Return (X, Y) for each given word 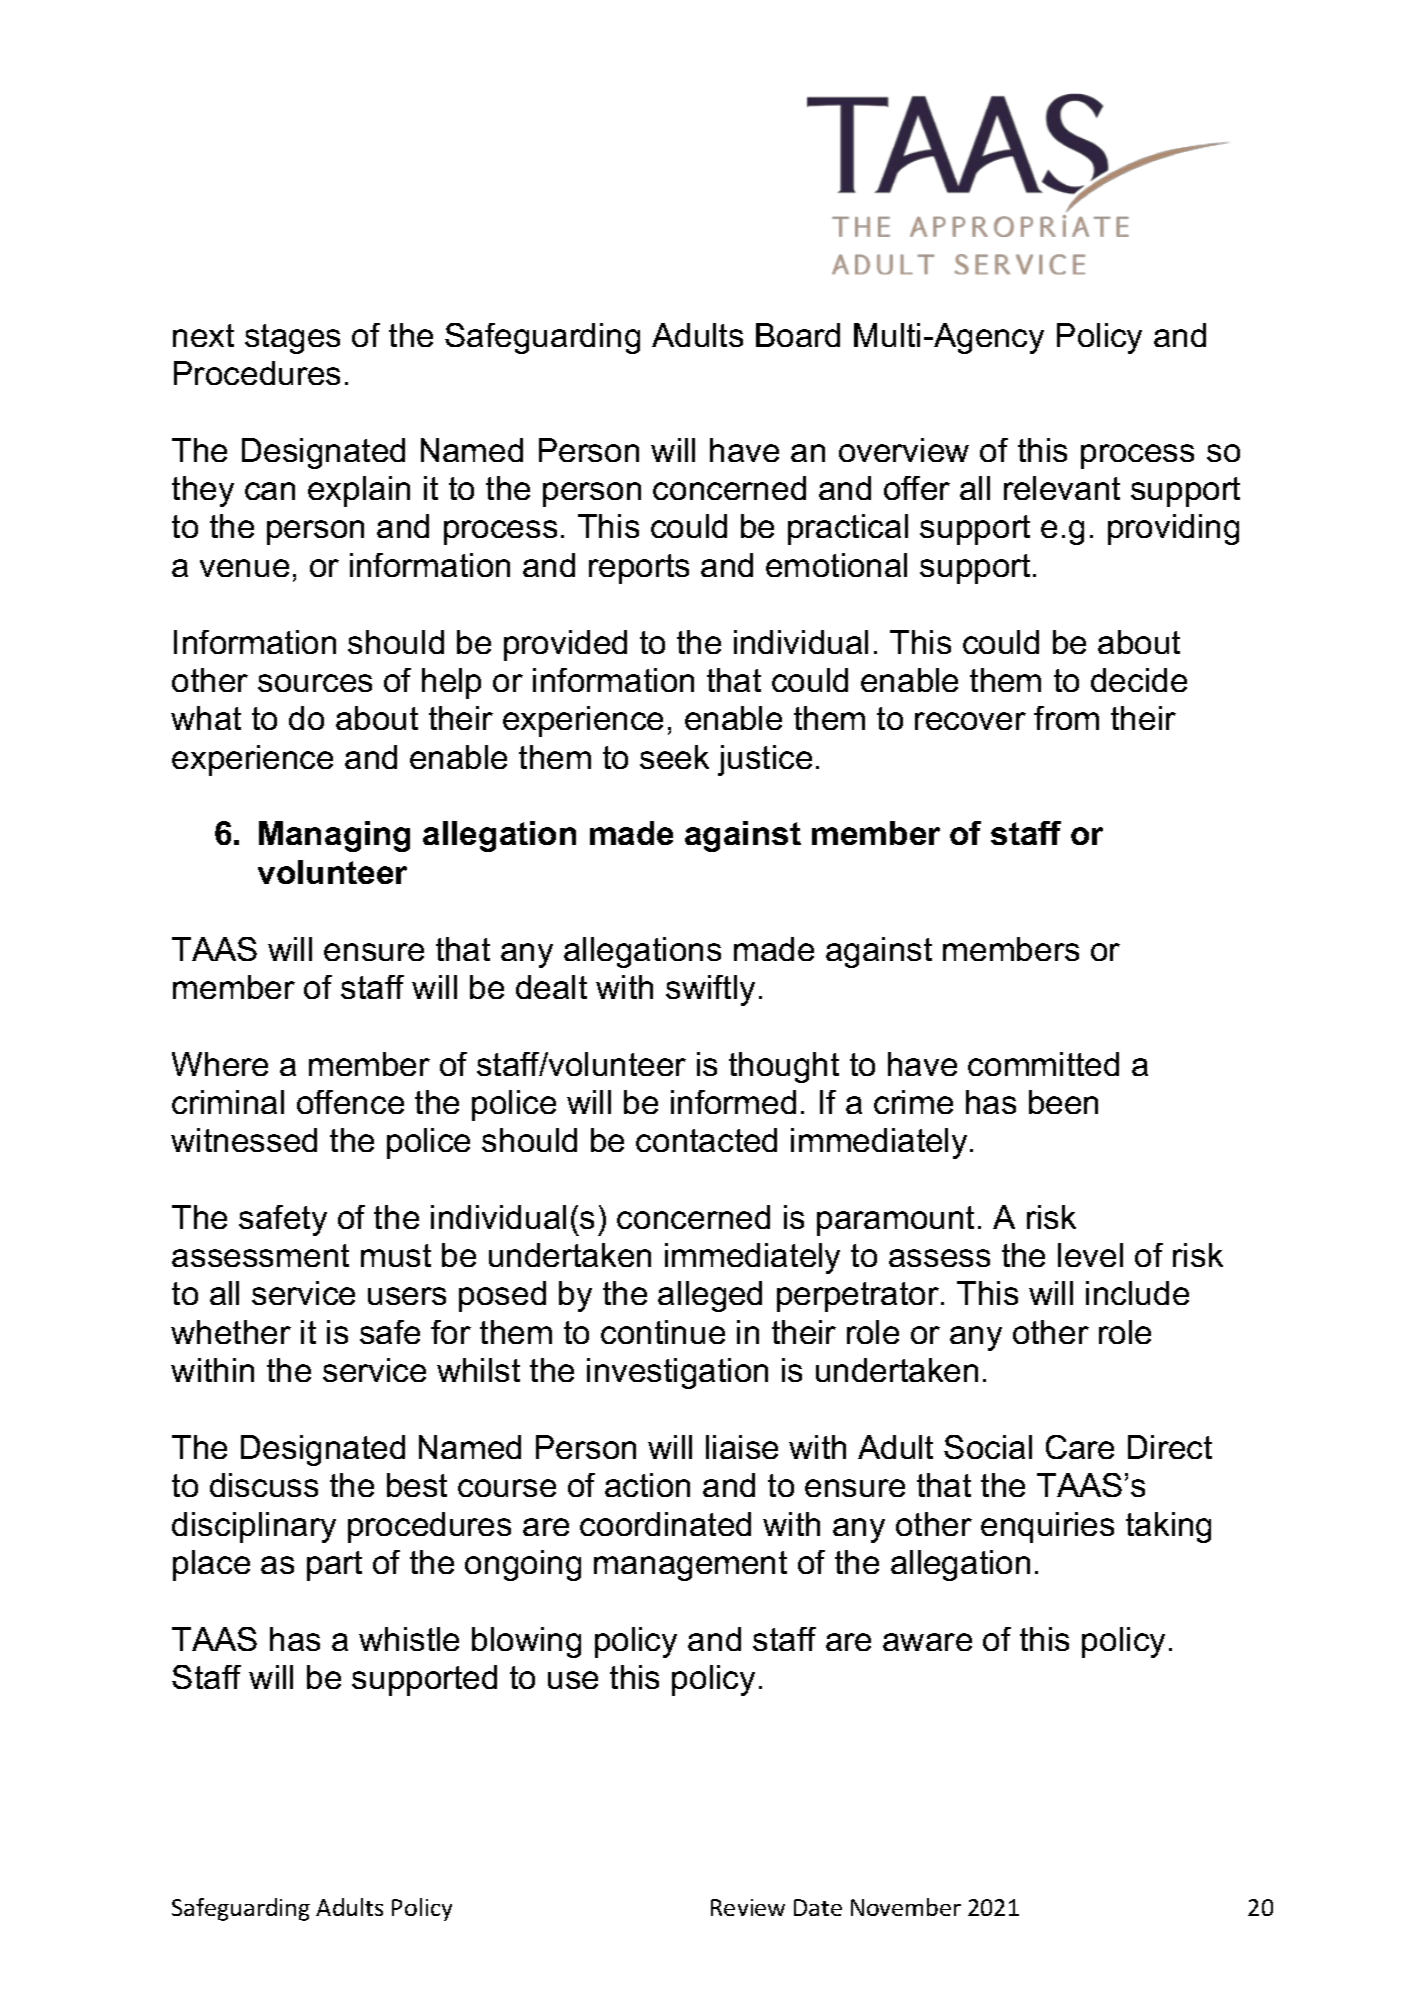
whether (231, 1332)
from (1066, 718)
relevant (1062, 488)
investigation (677, 1373)
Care (1080, 1447)
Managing (334, 836)
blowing (526, 1642)
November (906, 1907)
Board (798, 335)
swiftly (710, 990)
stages (292, 339)
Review (748, 1907)
